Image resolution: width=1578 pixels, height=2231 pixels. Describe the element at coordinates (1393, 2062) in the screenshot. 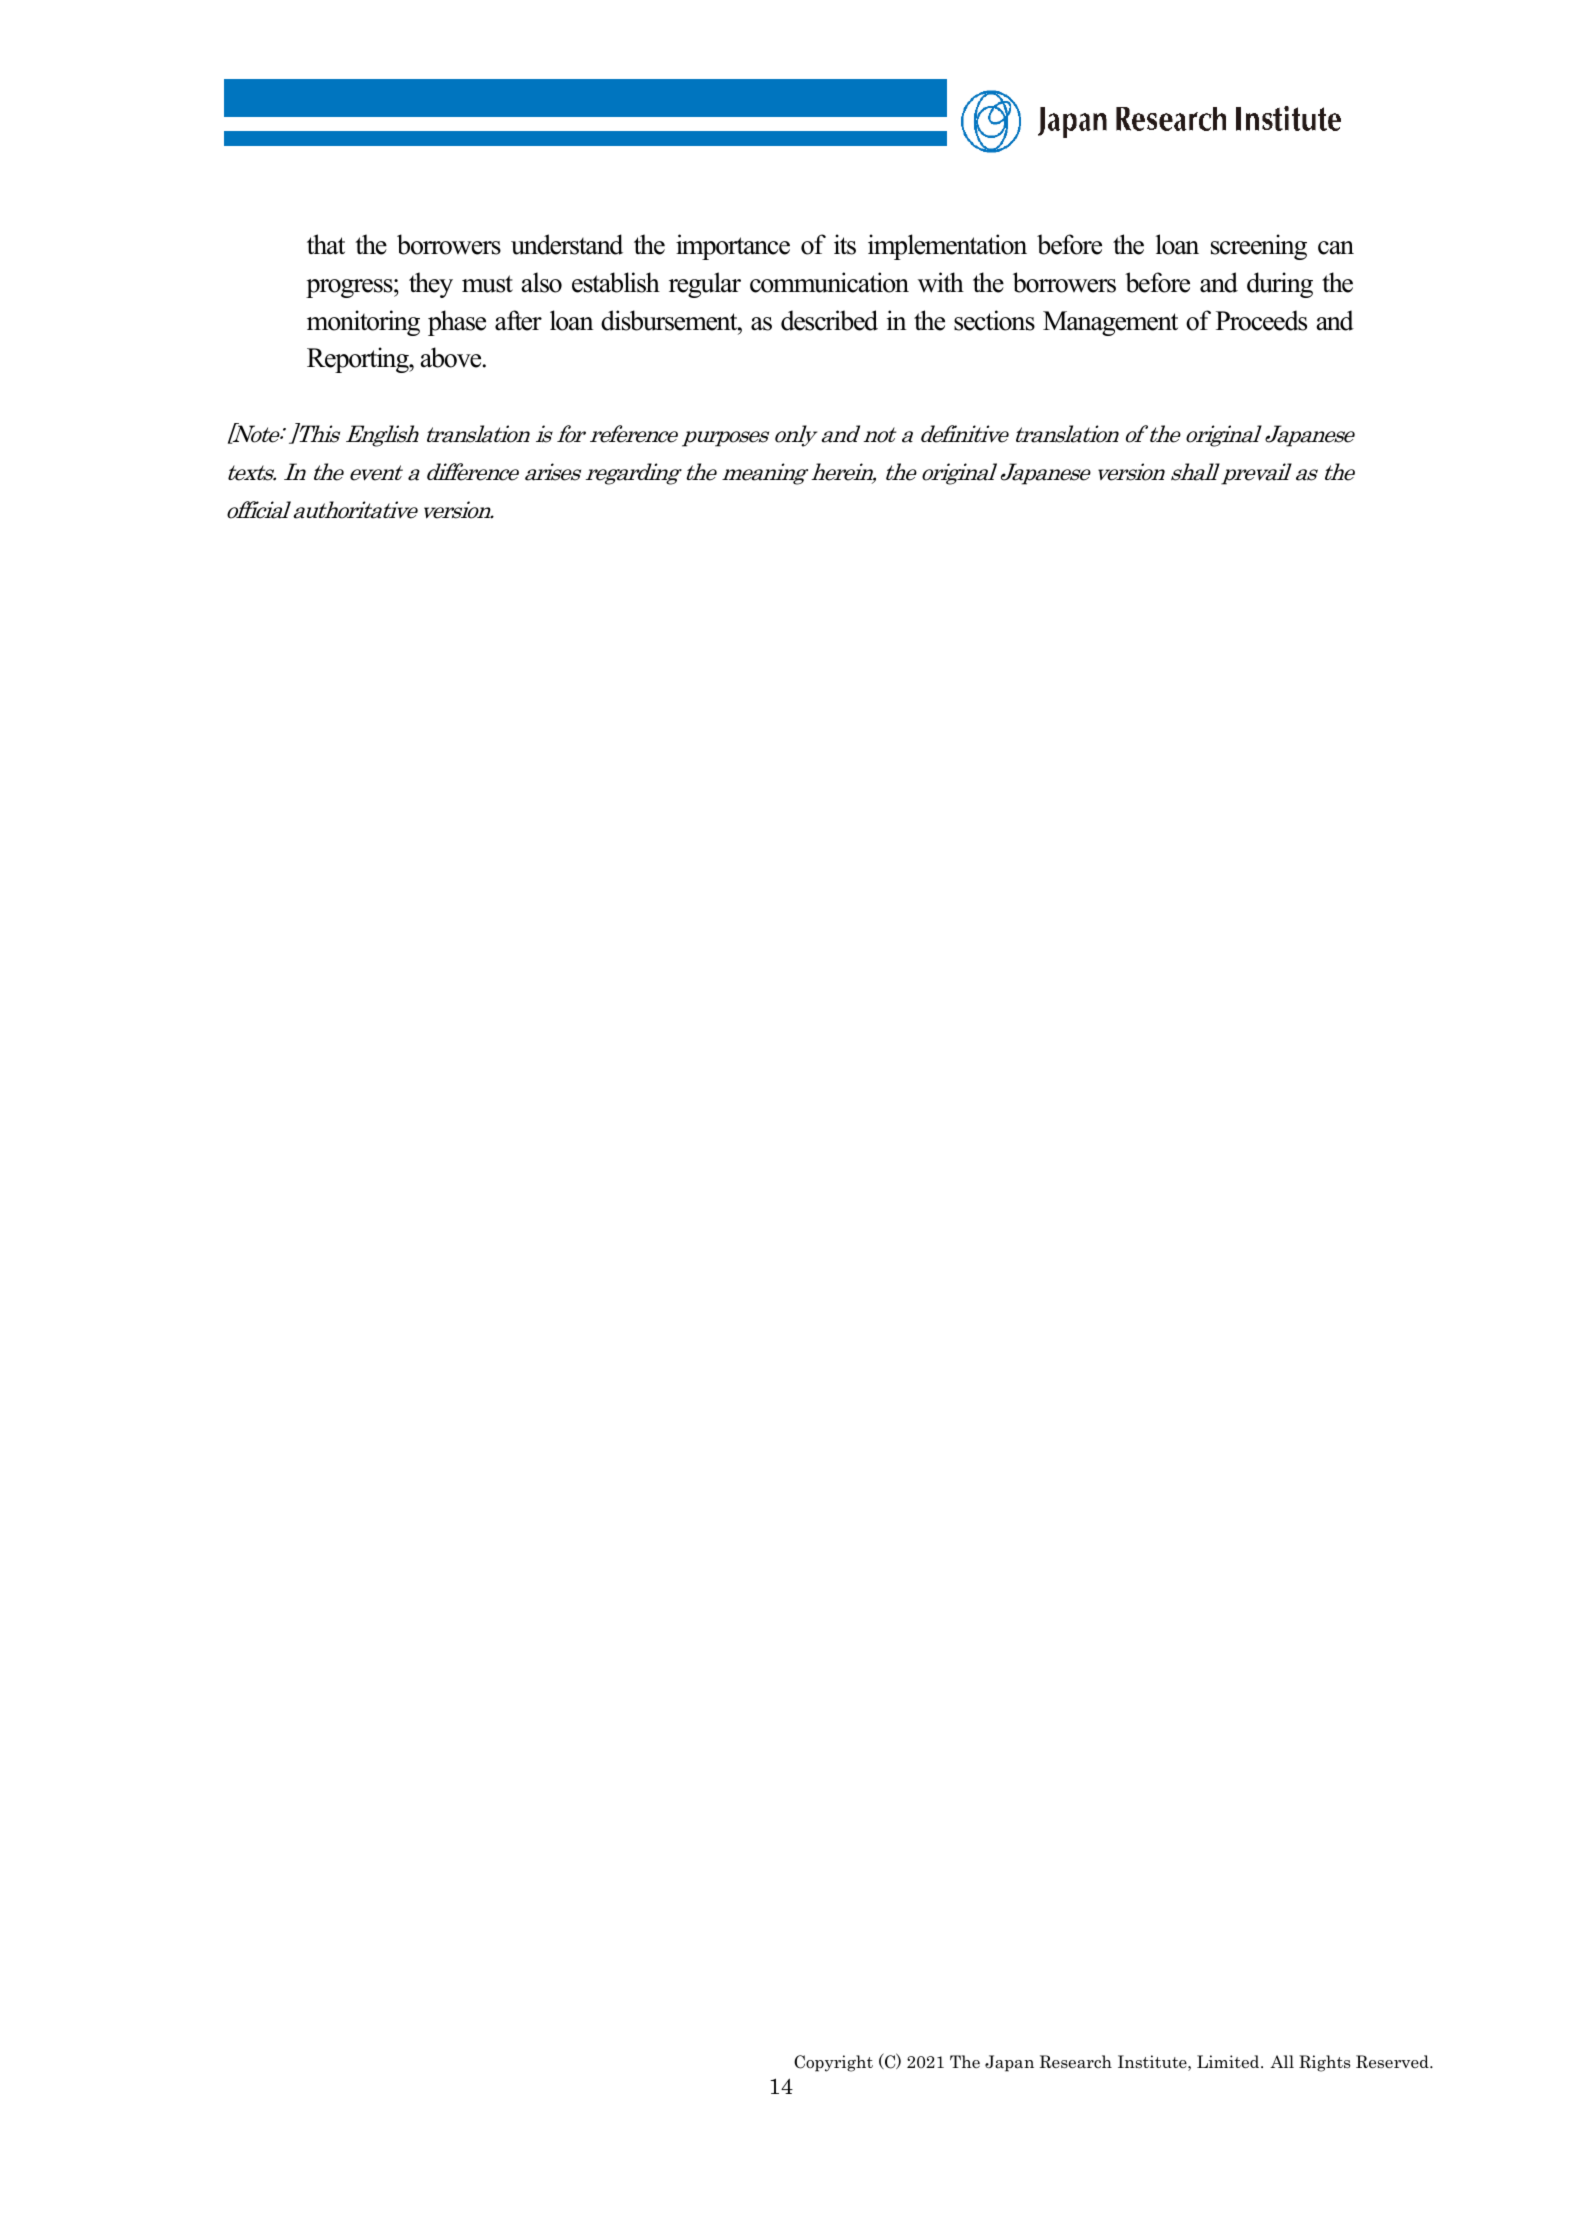

I see `Reserved` at that location.
